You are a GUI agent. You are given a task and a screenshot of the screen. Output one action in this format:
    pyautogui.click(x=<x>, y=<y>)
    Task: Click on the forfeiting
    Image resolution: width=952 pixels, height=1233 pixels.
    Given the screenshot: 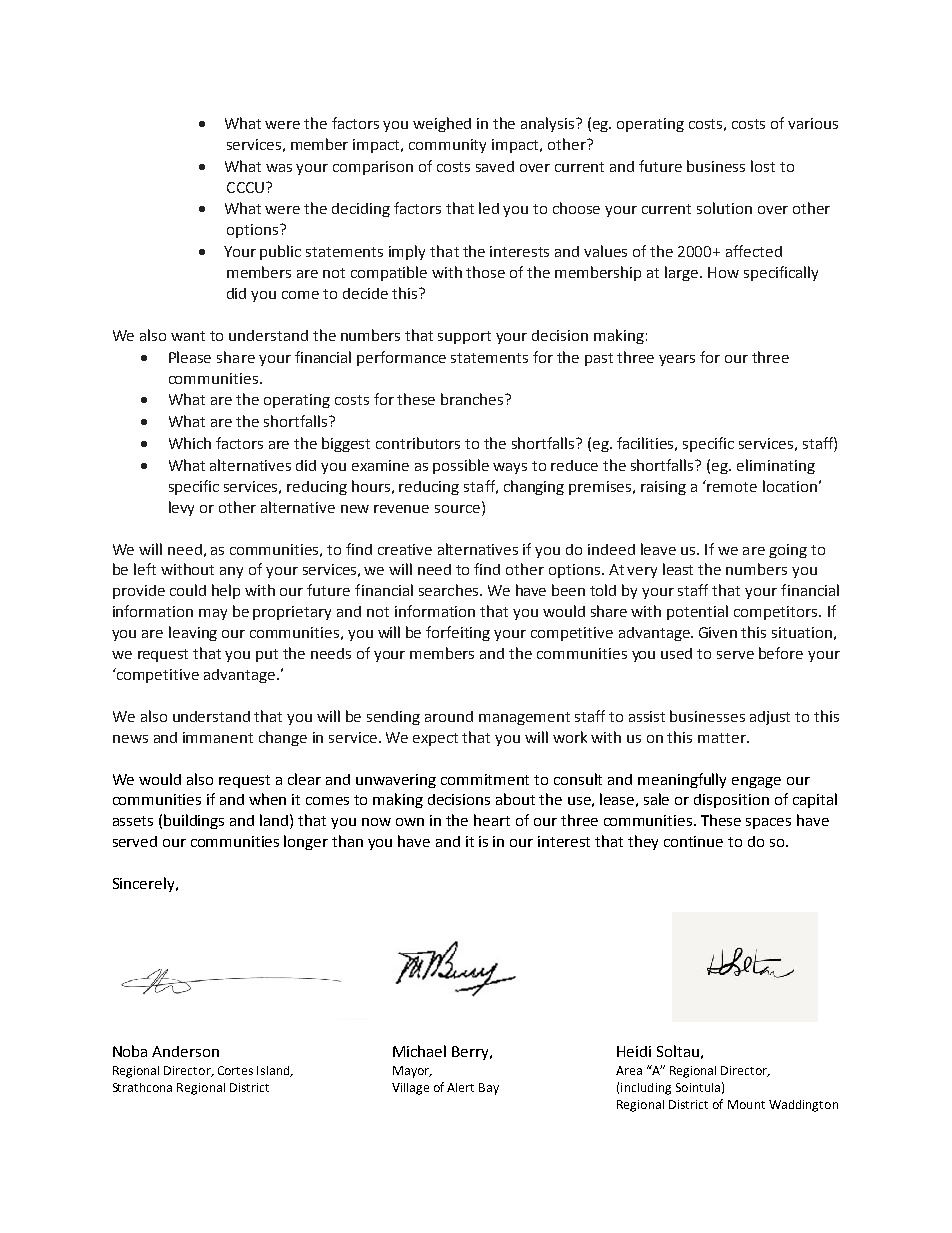 What is the action you would take?
    pyautogui.click(x=458, y=633)
